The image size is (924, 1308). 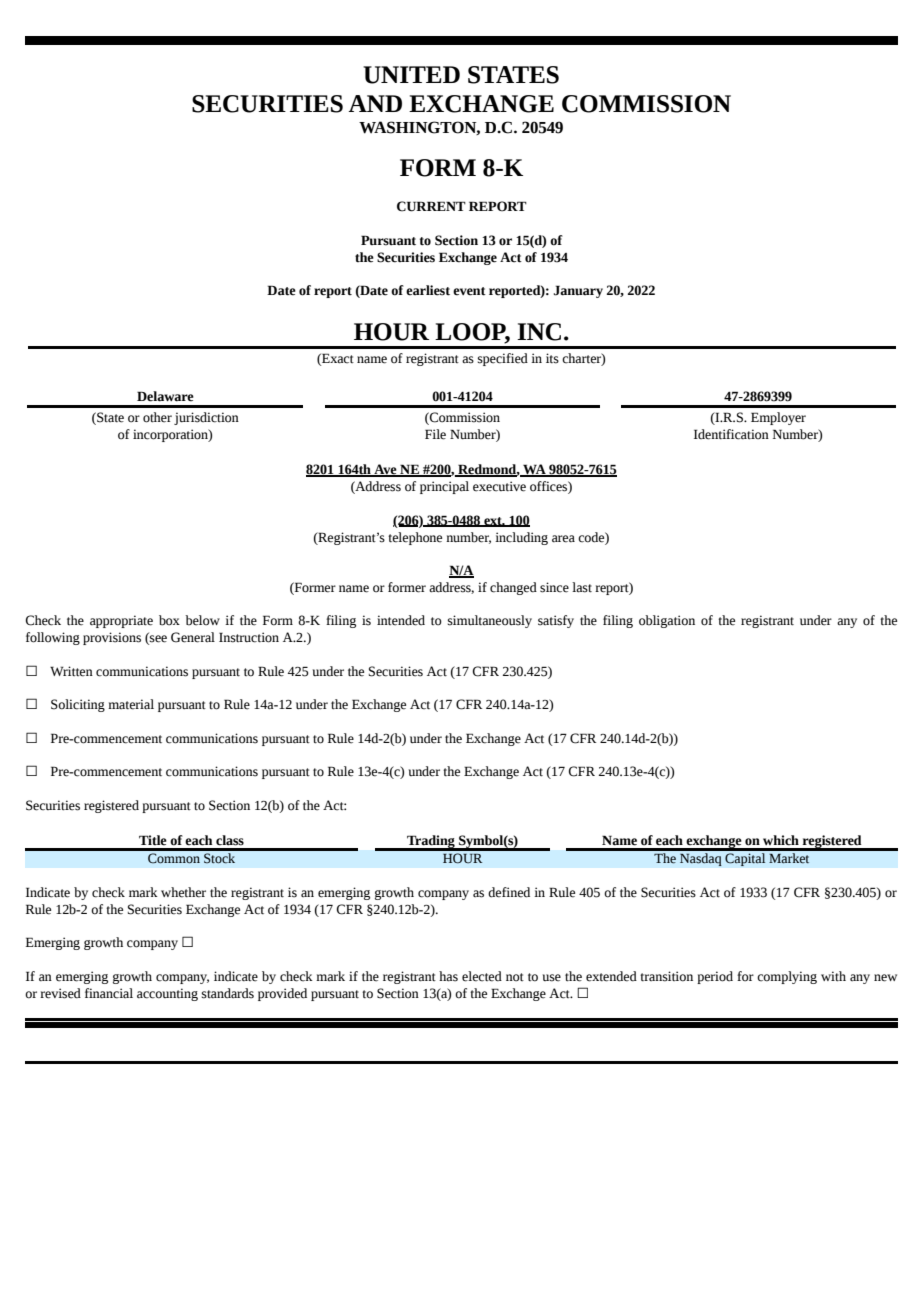 I want to click on accounting, so click(x=167, y=994).
